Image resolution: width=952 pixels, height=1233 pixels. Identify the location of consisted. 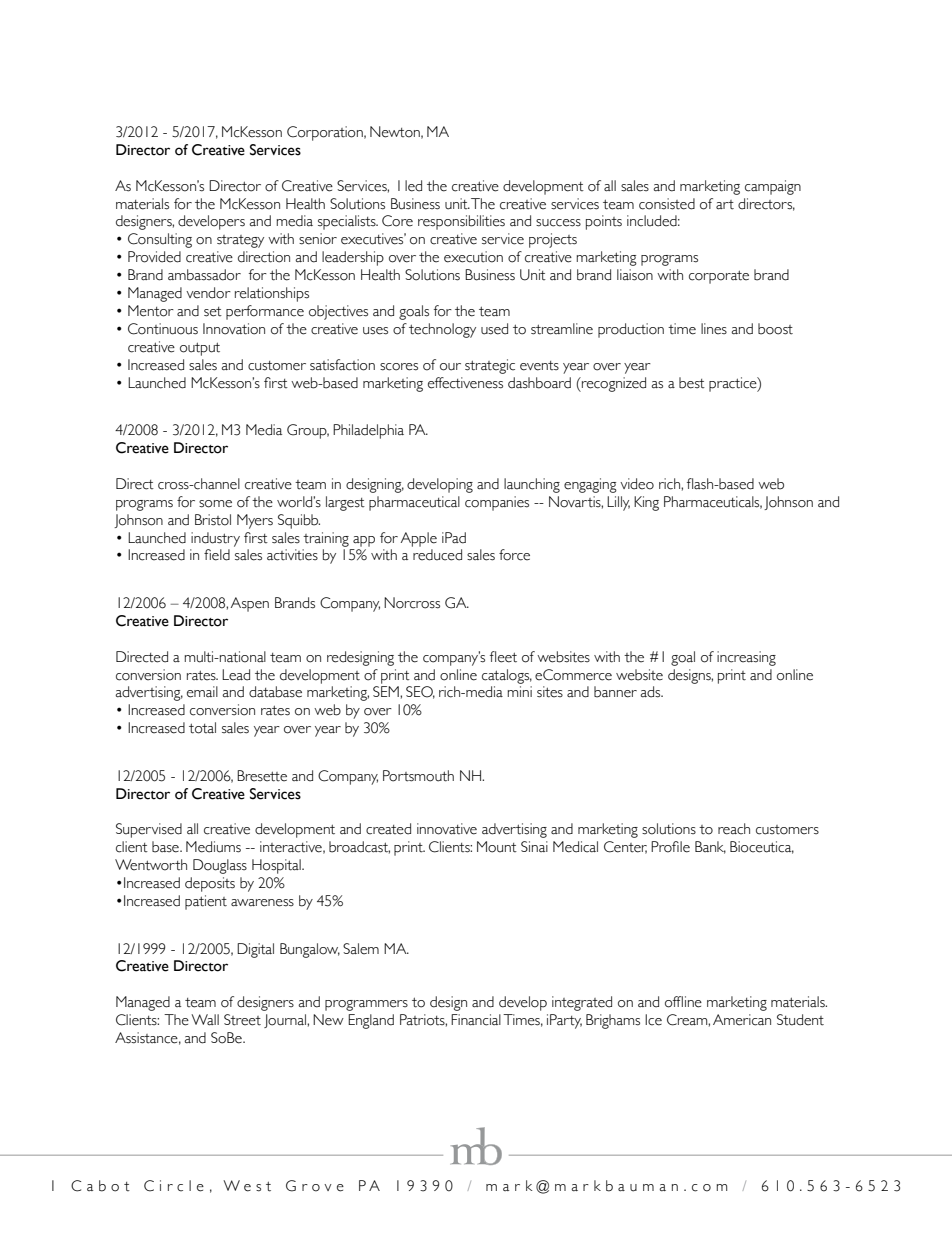
(667, 204).
